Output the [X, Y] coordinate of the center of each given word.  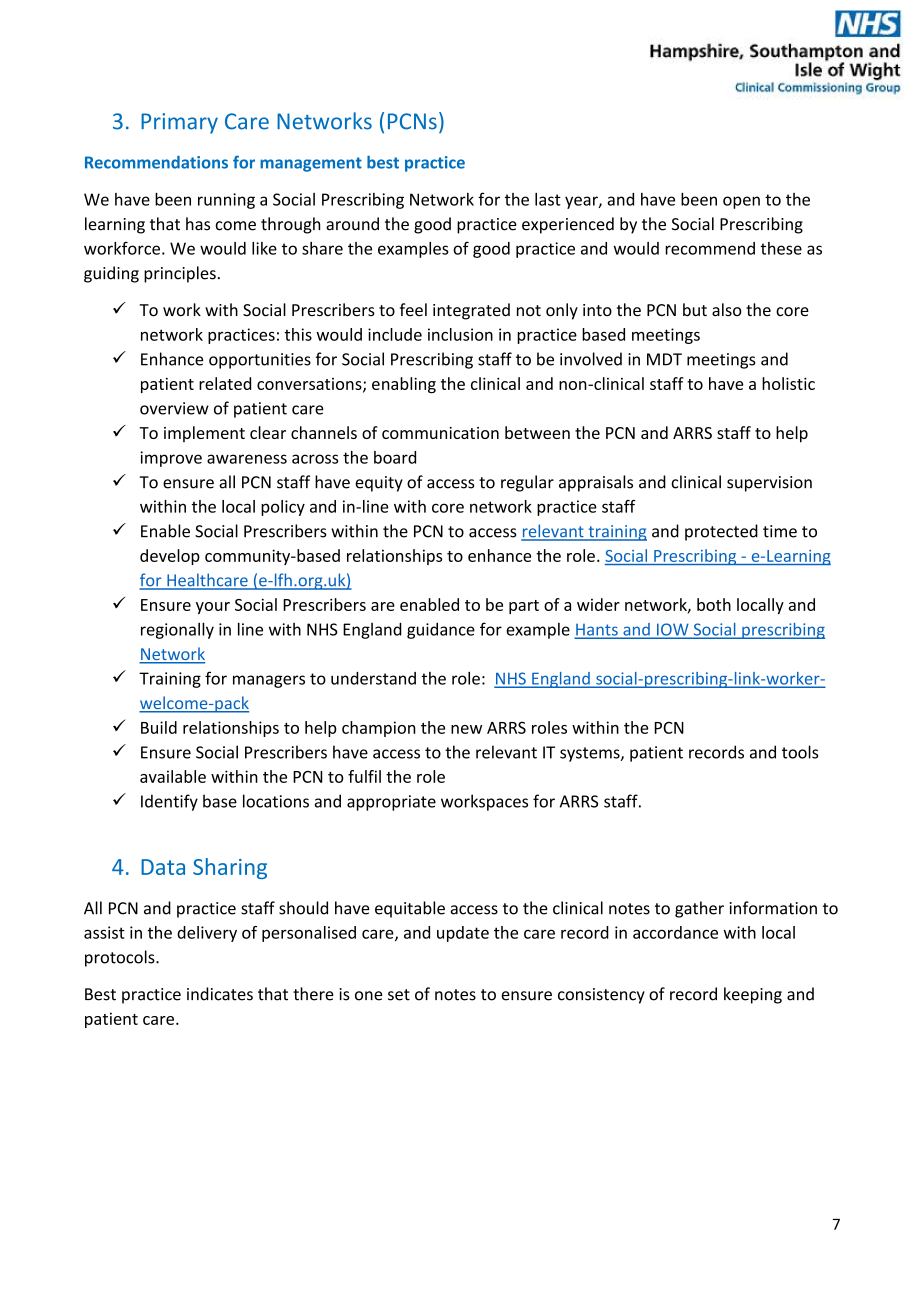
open [741, 202]
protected [721, 532]
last [548, 199]
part [524, 607]
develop [170, 557]
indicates [220, 994]
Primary [179, 123]
